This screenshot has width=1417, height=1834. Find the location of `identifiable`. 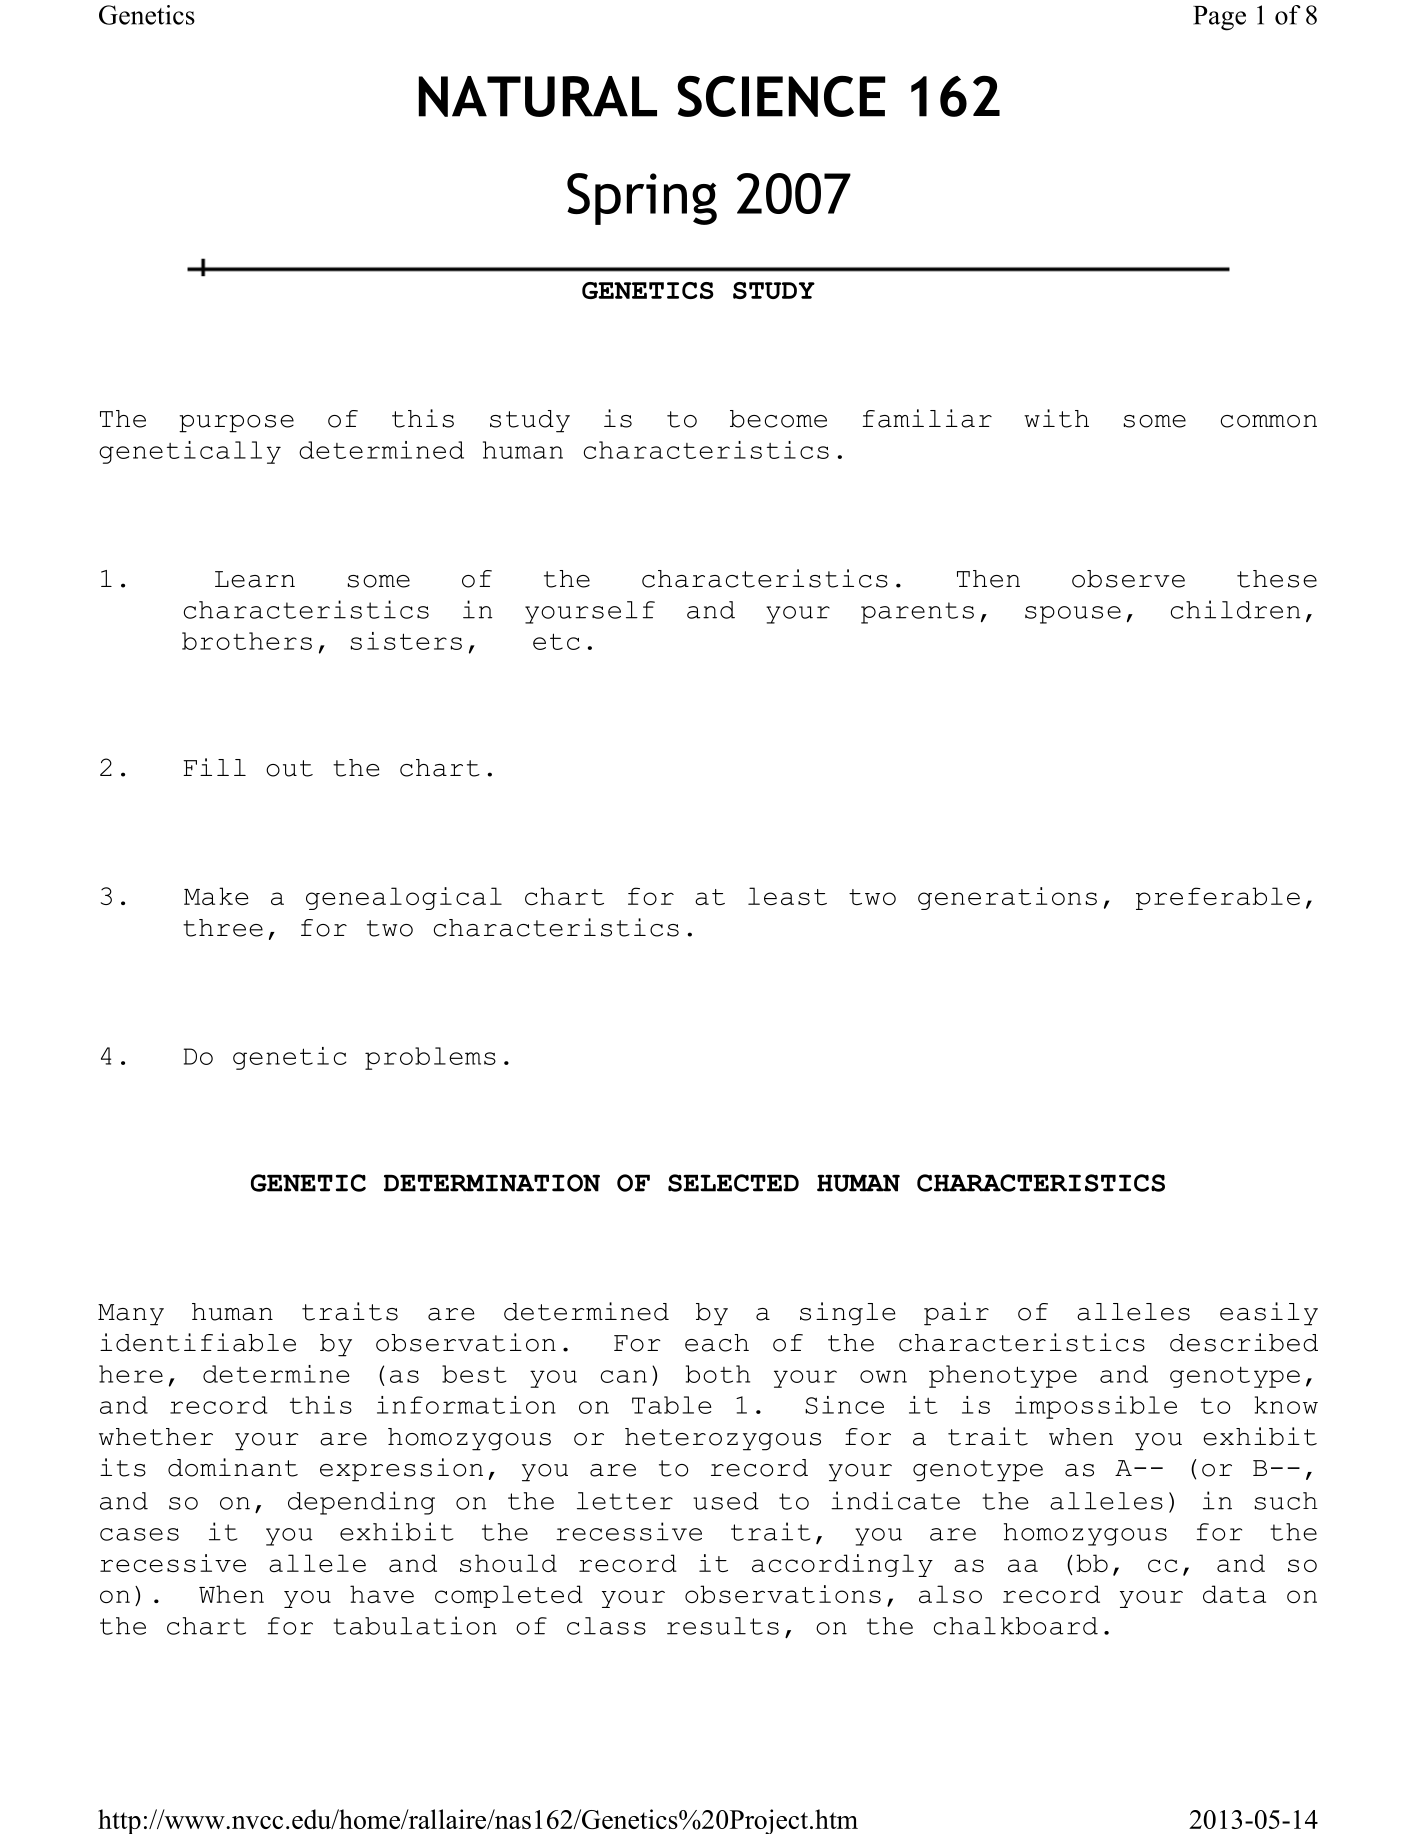

identifiable is located at coordinates (198, 1342).
